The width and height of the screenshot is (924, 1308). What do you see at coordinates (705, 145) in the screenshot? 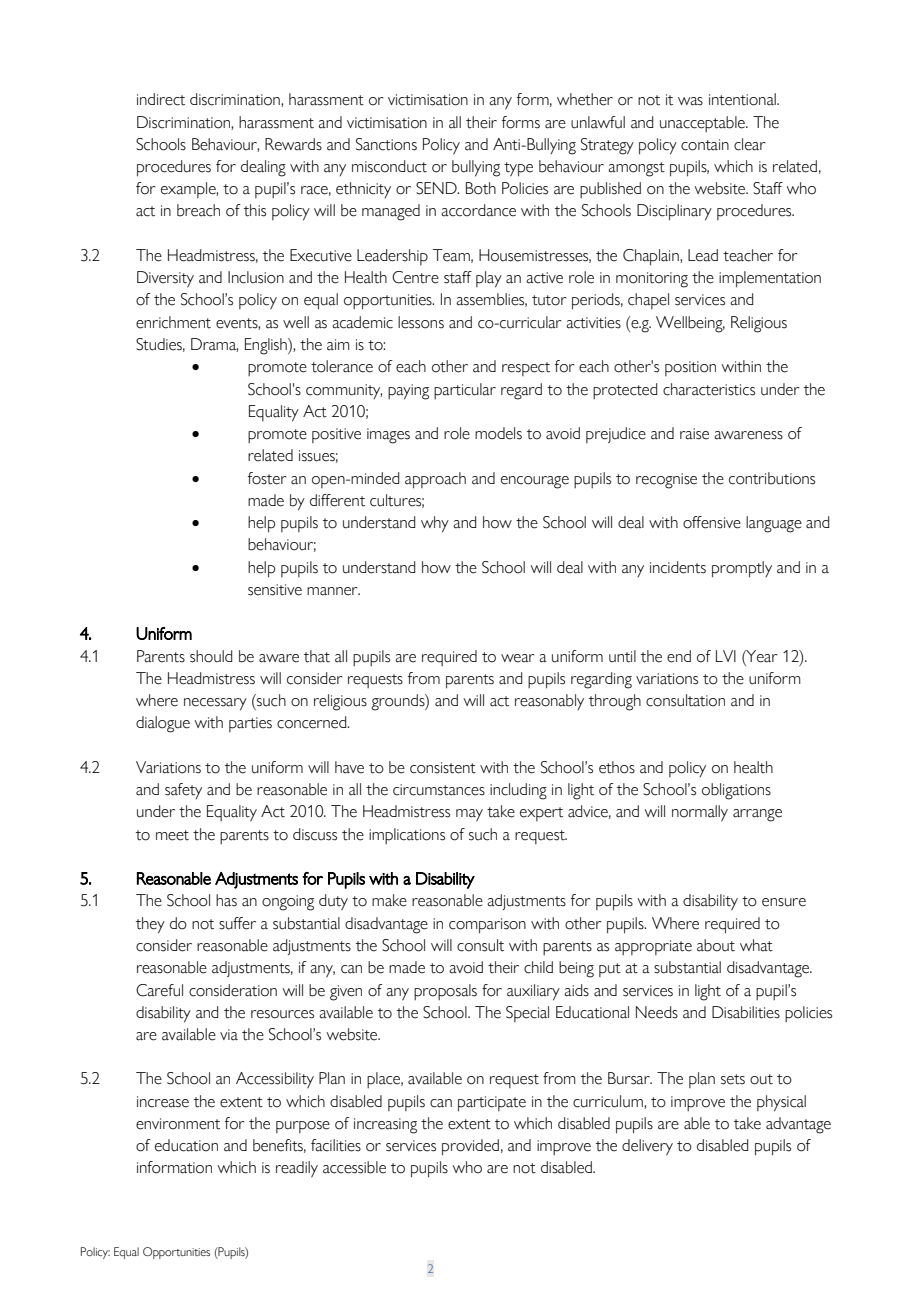
I see `contain` at bounding box center [705, 145].
